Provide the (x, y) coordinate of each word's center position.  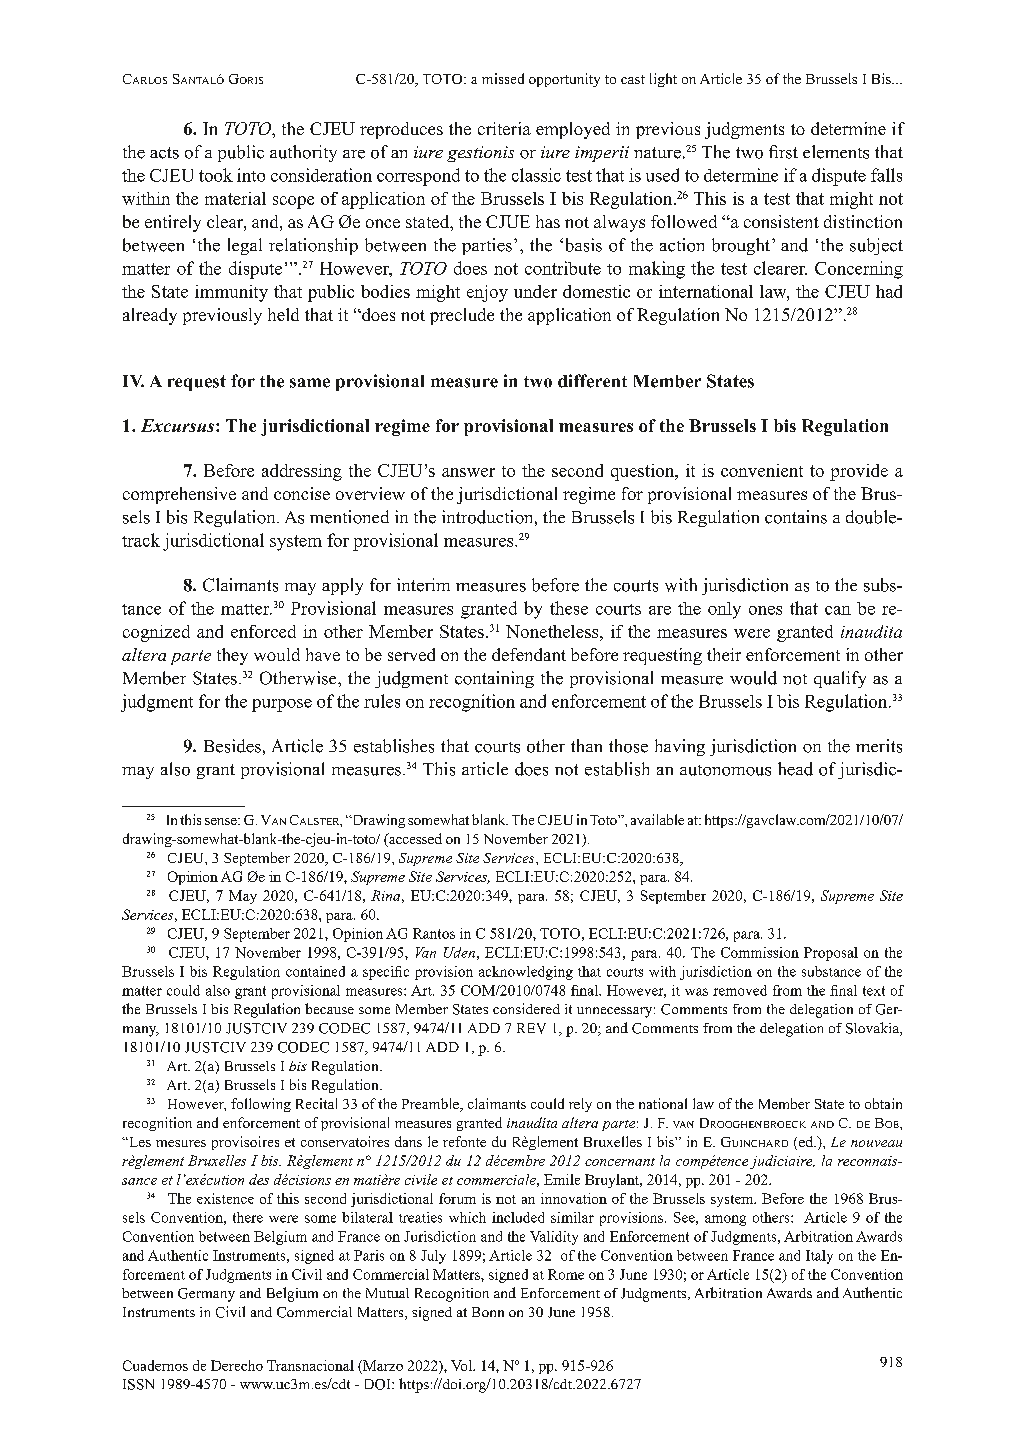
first (783, 152)
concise (302, 493)
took (216, 175)
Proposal (831, 954)
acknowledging (526, 973)
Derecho (237, 1365)
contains (796, 517)
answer (468, 472)
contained (315, 971)
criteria (504, 128)
